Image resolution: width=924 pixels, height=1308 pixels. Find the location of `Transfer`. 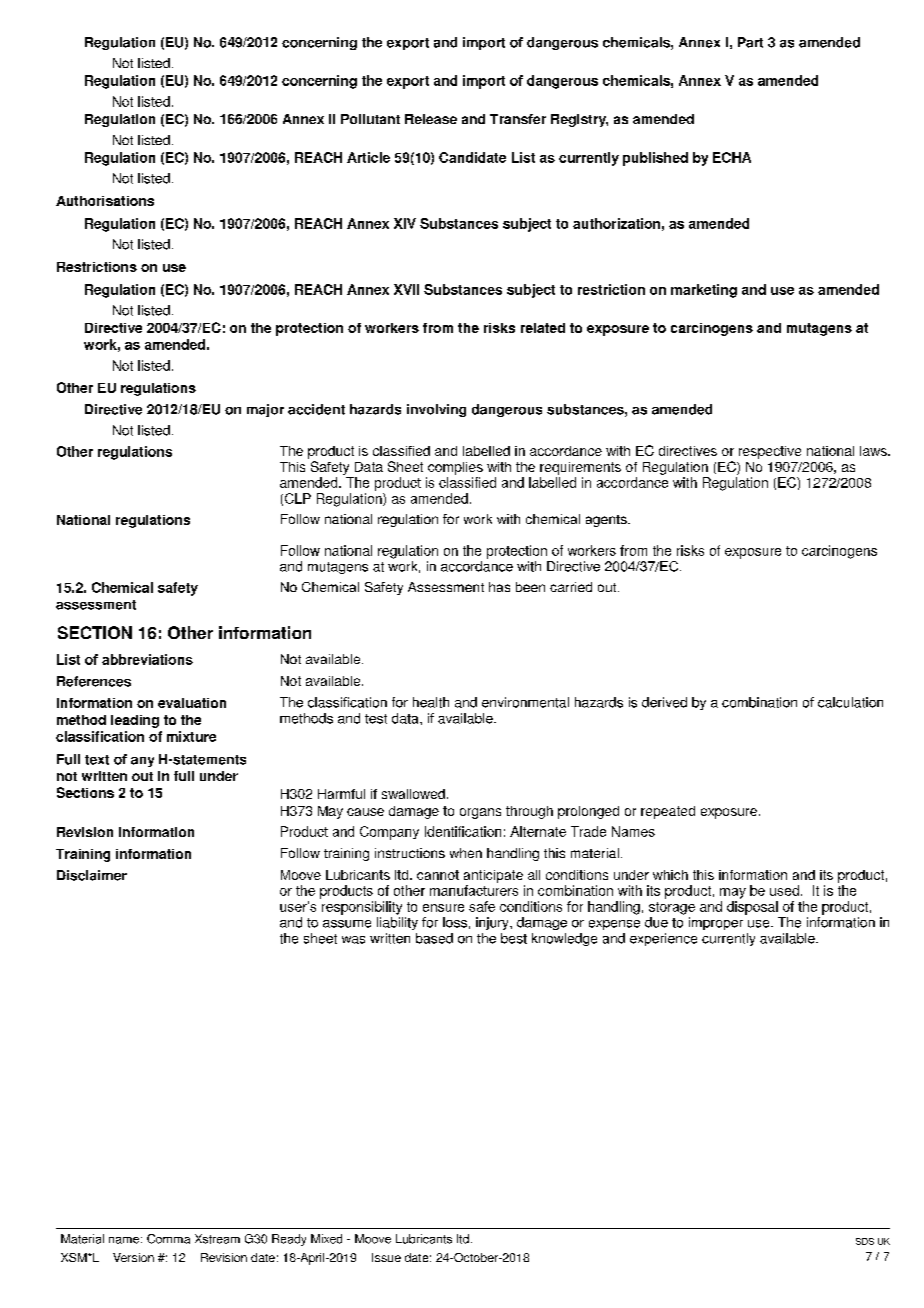

Transfer is located at coordinates (518, 119).
